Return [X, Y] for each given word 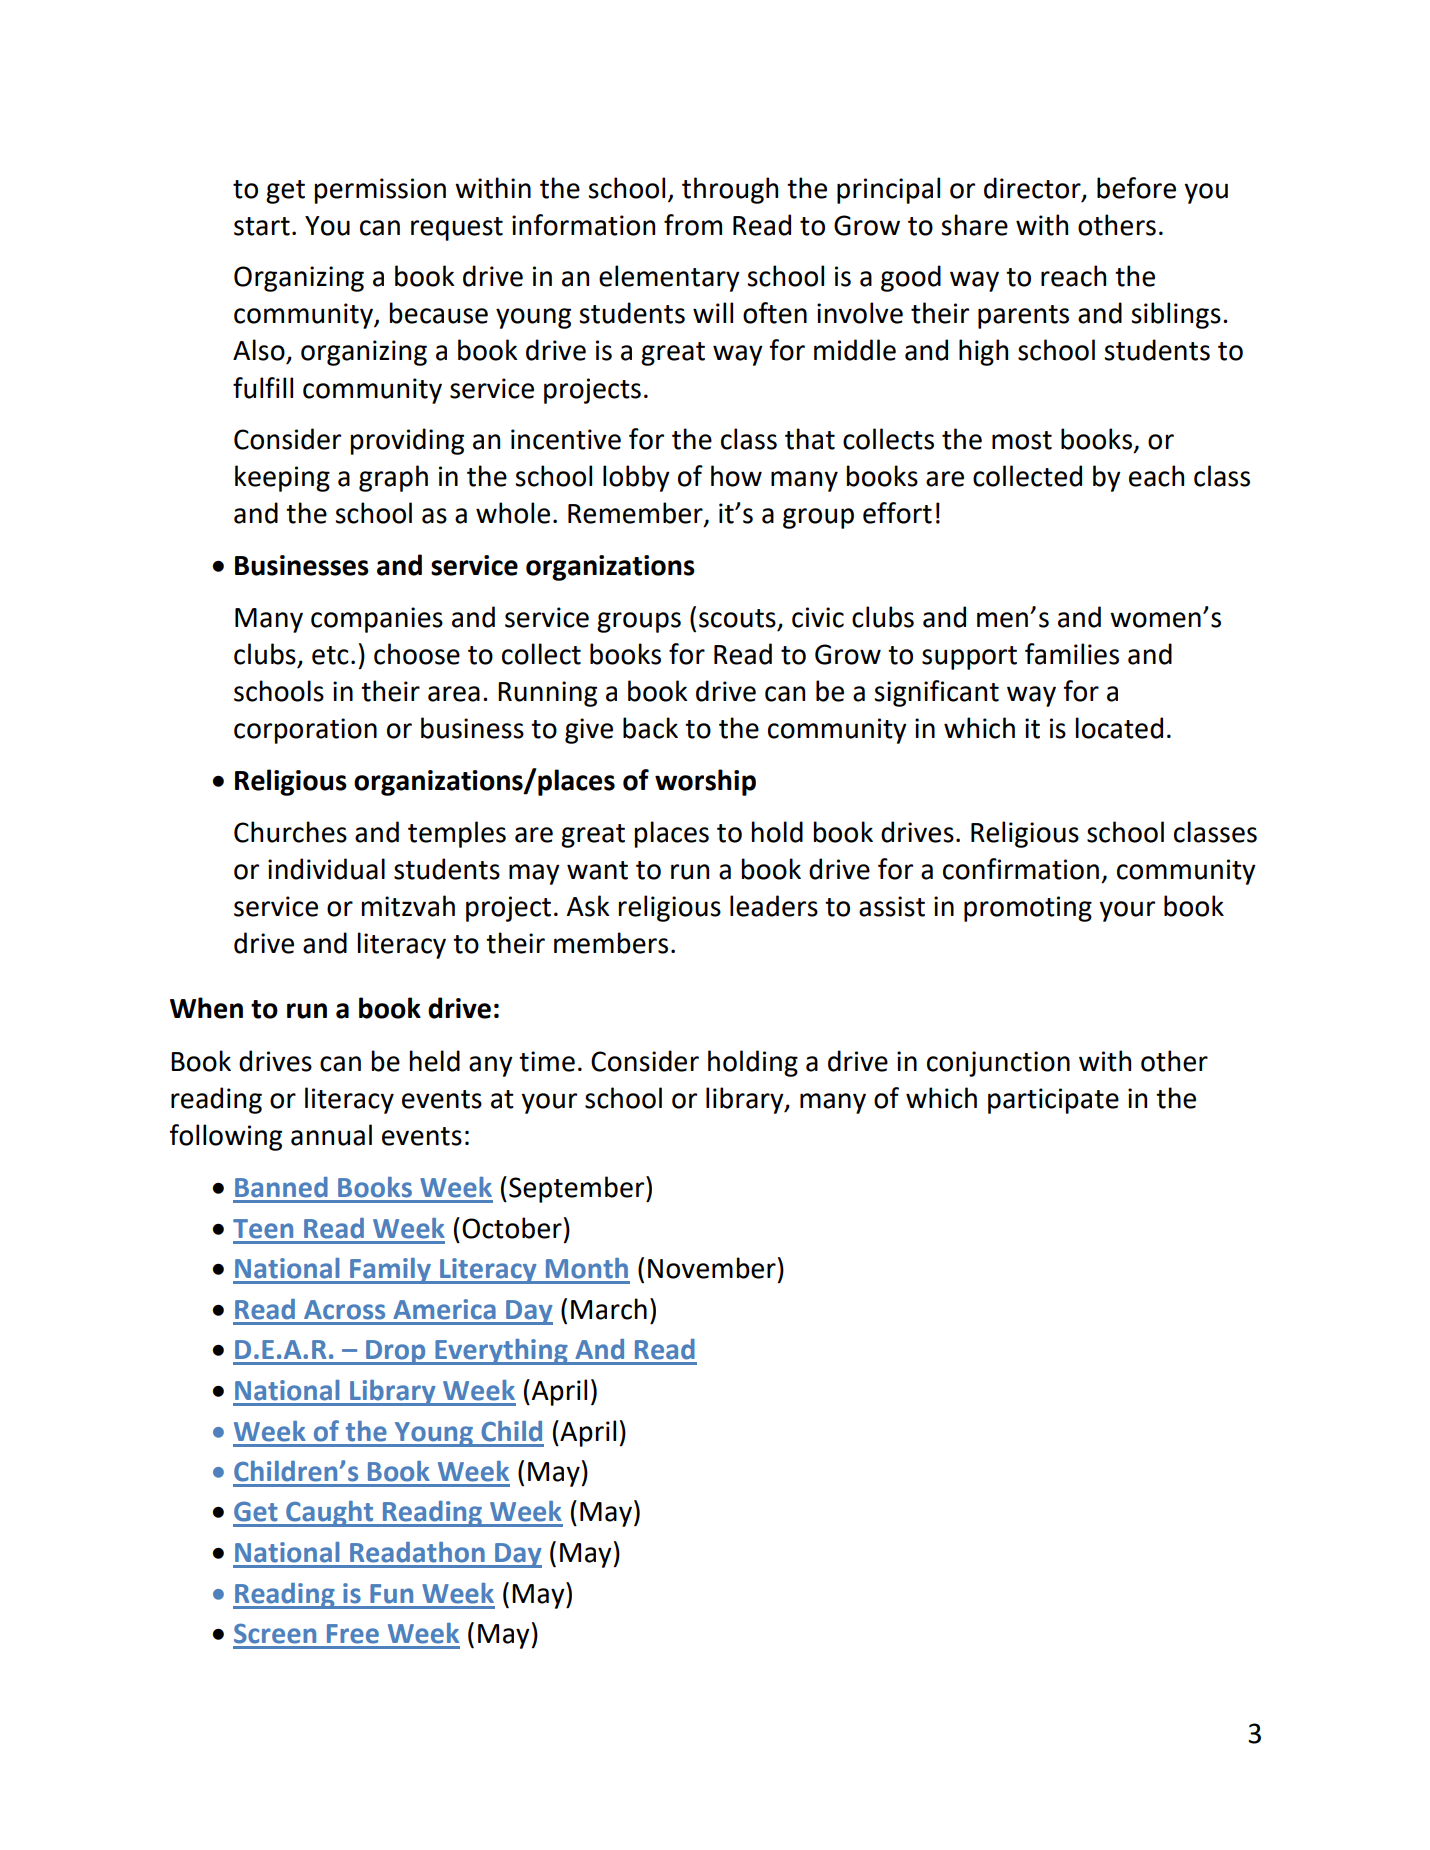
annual [331, 1135]
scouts [737, 618]
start [262, 226]
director [1033, 189]
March [609, 1309]
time [547, 1061]
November [712, 1268]
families [1072, 654]
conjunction [998, 1064]
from [693, 225]
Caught [329, 1514]
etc [330, 655]
